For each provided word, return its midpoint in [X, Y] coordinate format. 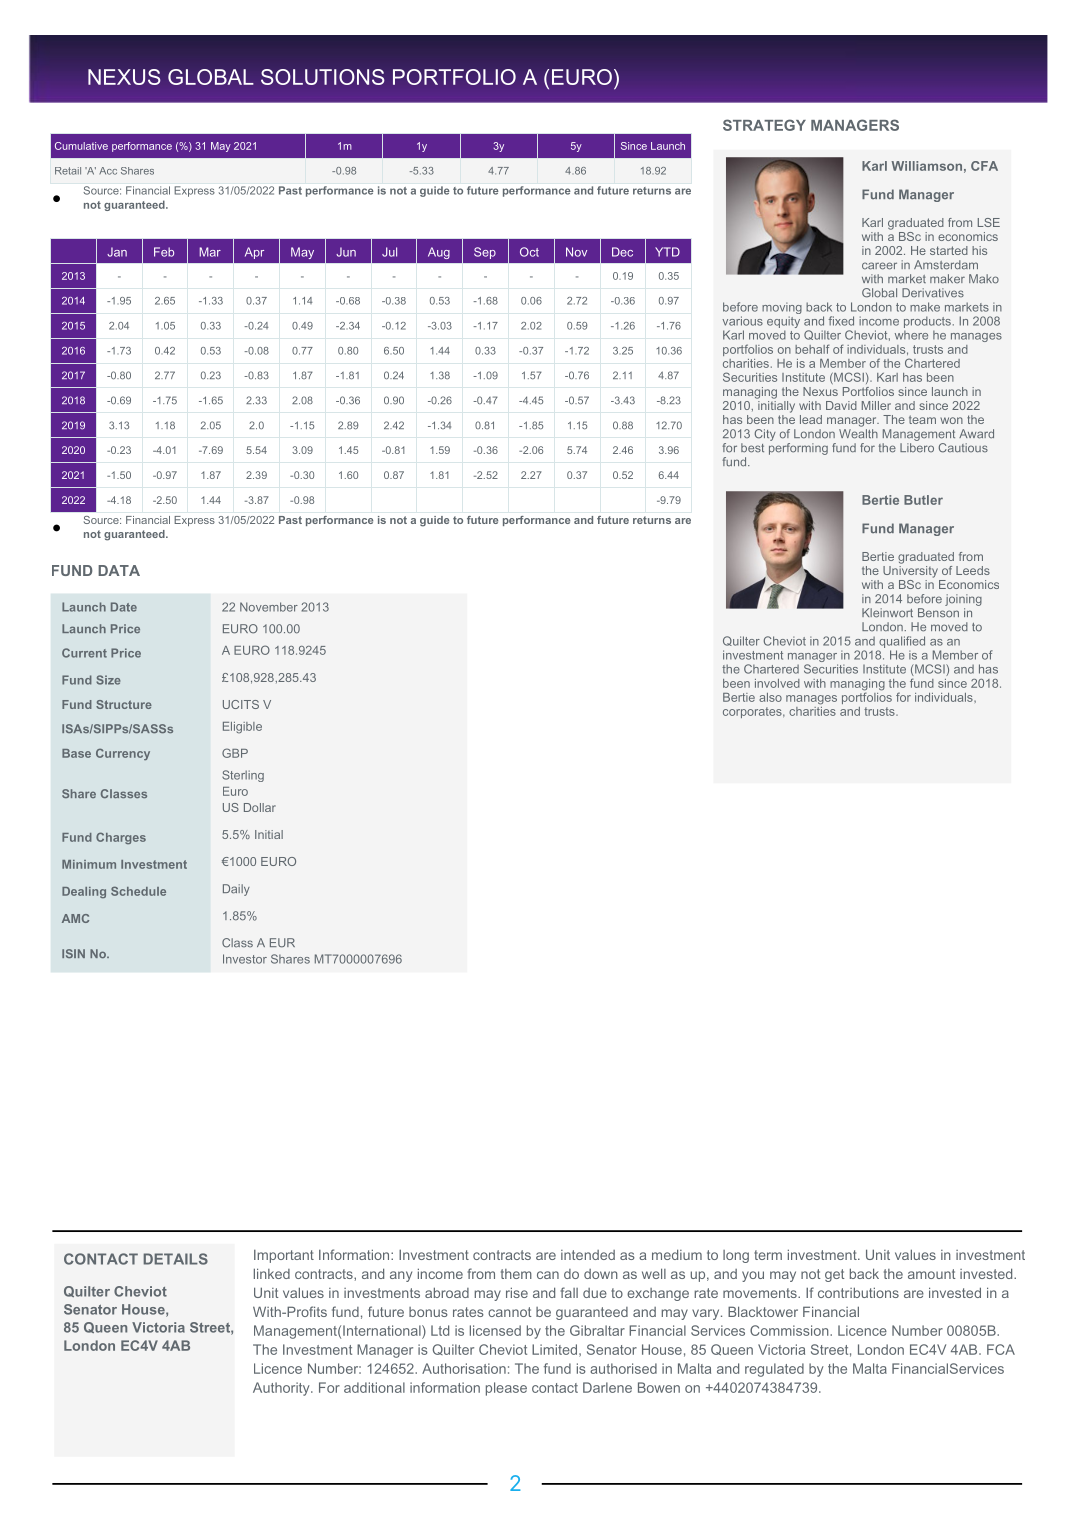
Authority [282, 1389]
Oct [529, 252]
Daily [236, 890]
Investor [245, 959]
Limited [554, 1349]
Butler [923, 500]
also [770, 697]
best [752, 448]
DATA [119, 570]
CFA [984, 166]
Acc [108, 171]
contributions [858, 1292]
